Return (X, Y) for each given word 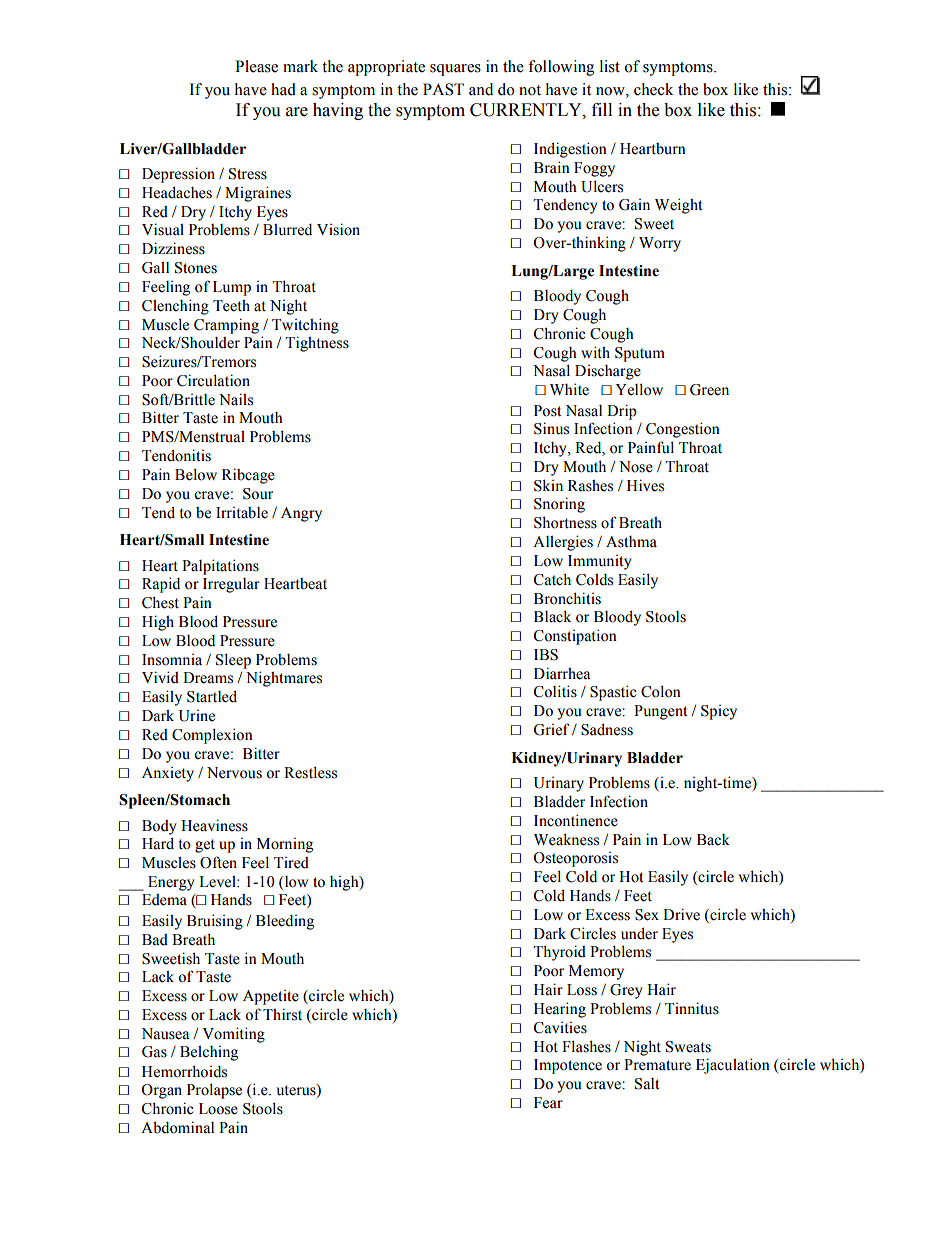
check (653, 89)
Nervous (234, 773)
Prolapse (214, 1091)
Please (256, 66)
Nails (236, 399)
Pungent (660, 712)
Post (547, 411)
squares (455, 70)
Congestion (683, 430)
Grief (551, 729)
